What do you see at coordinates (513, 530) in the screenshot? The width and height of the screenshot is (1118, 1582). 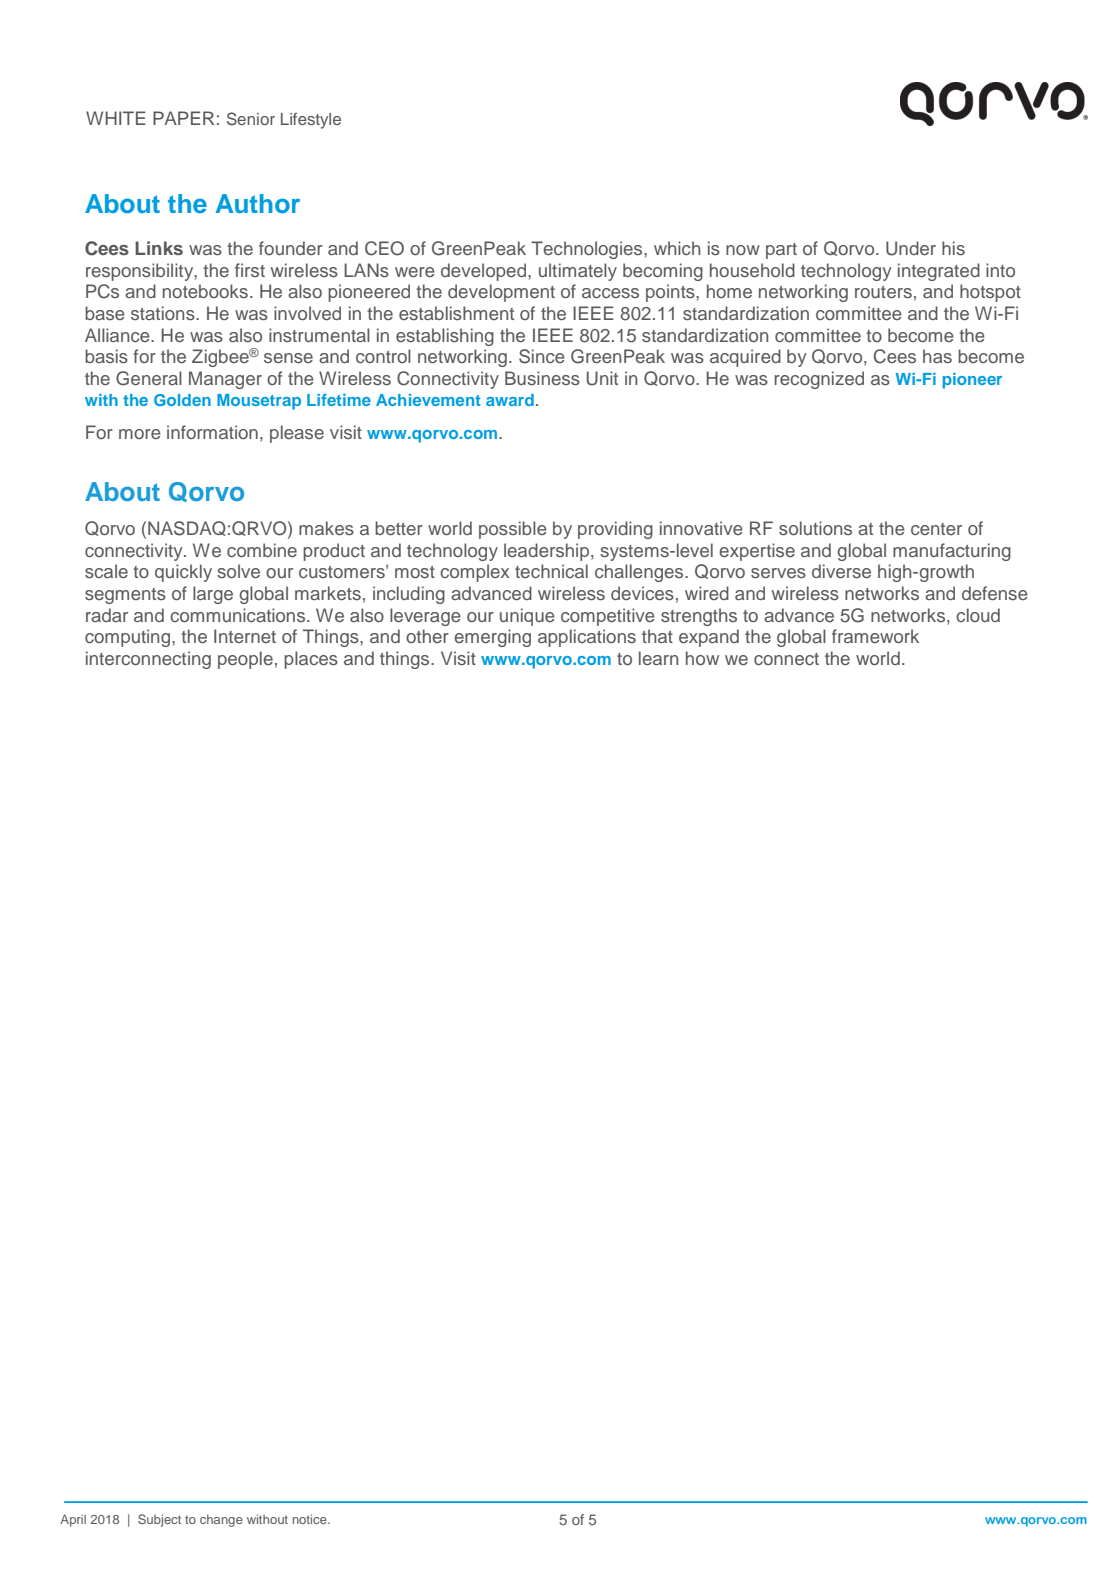 I see `possible` at bounding box center [513, 530].
